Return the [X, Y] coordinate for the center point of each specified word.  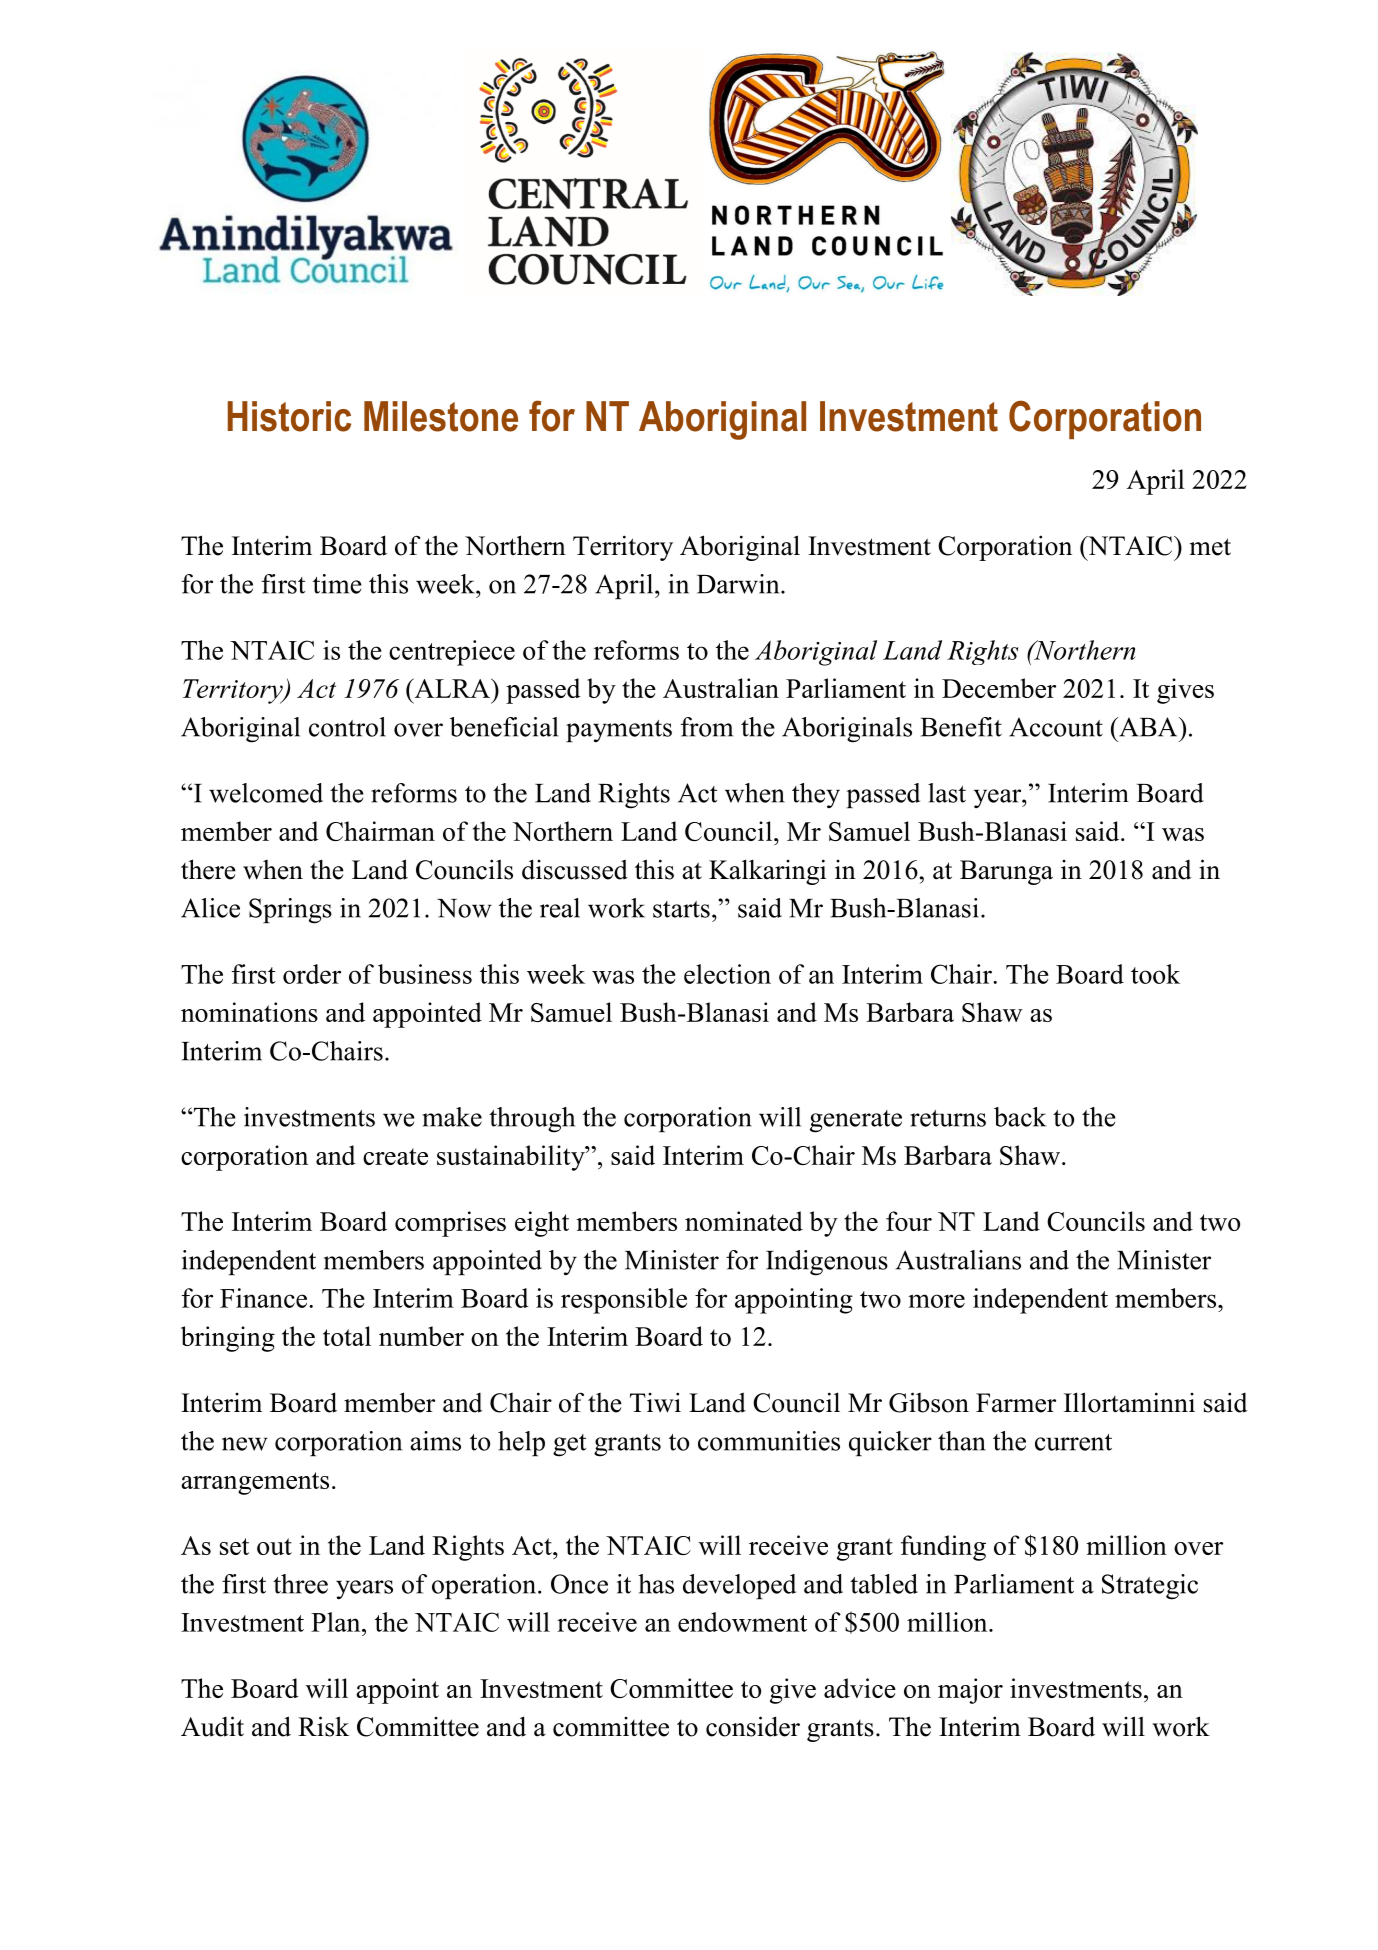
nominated [744, 1221]
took [1155, 974]
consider [753, 1726]
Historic [289, 416]
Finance [263, 1298]
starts [681, 909]
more [936, 1301]
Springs [290, 911]
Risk [323, 1726]
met [1210, 547]
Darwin [739, 584]
